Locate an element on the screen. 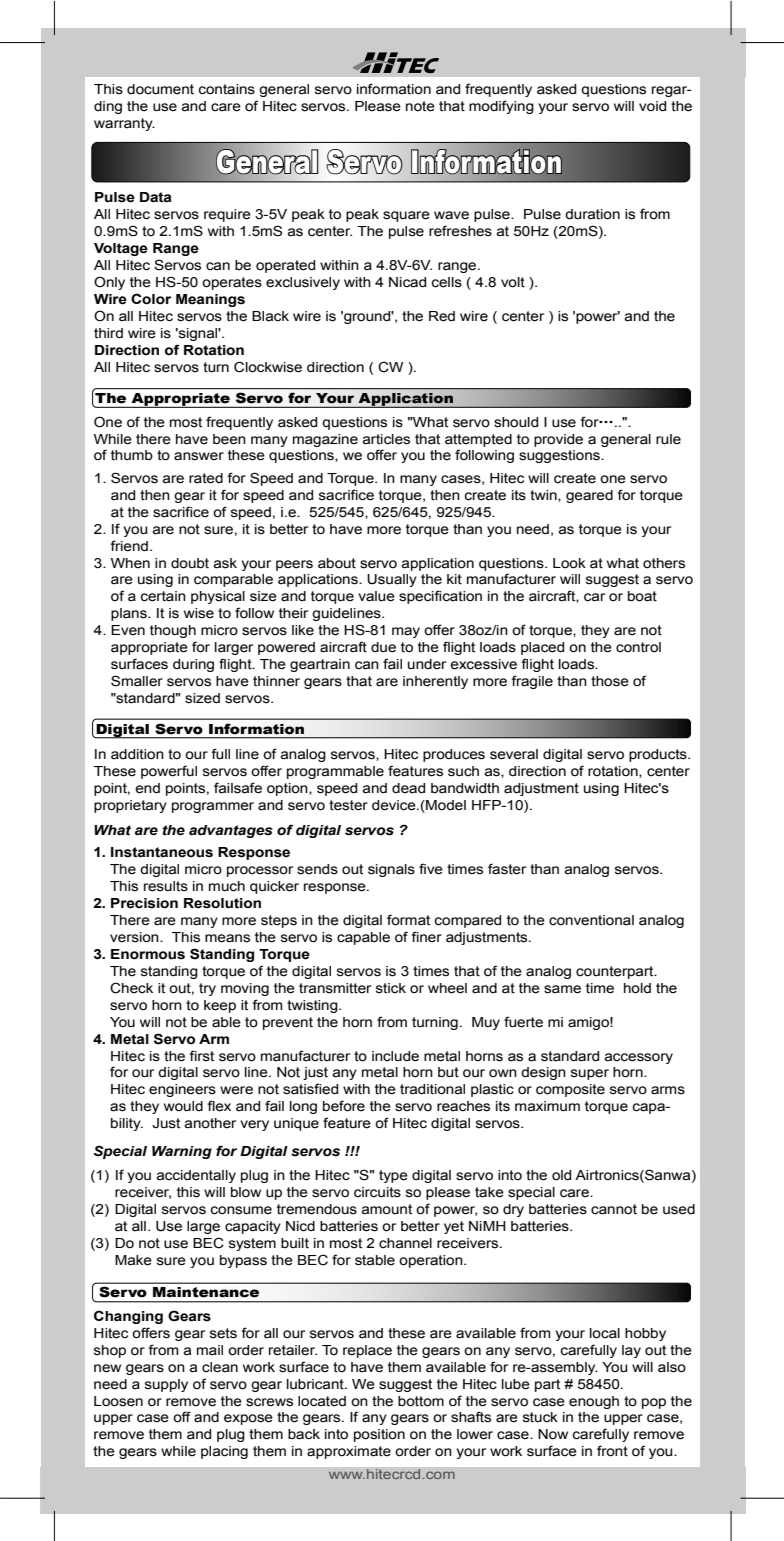  products is located at coordinates (659, 755).
